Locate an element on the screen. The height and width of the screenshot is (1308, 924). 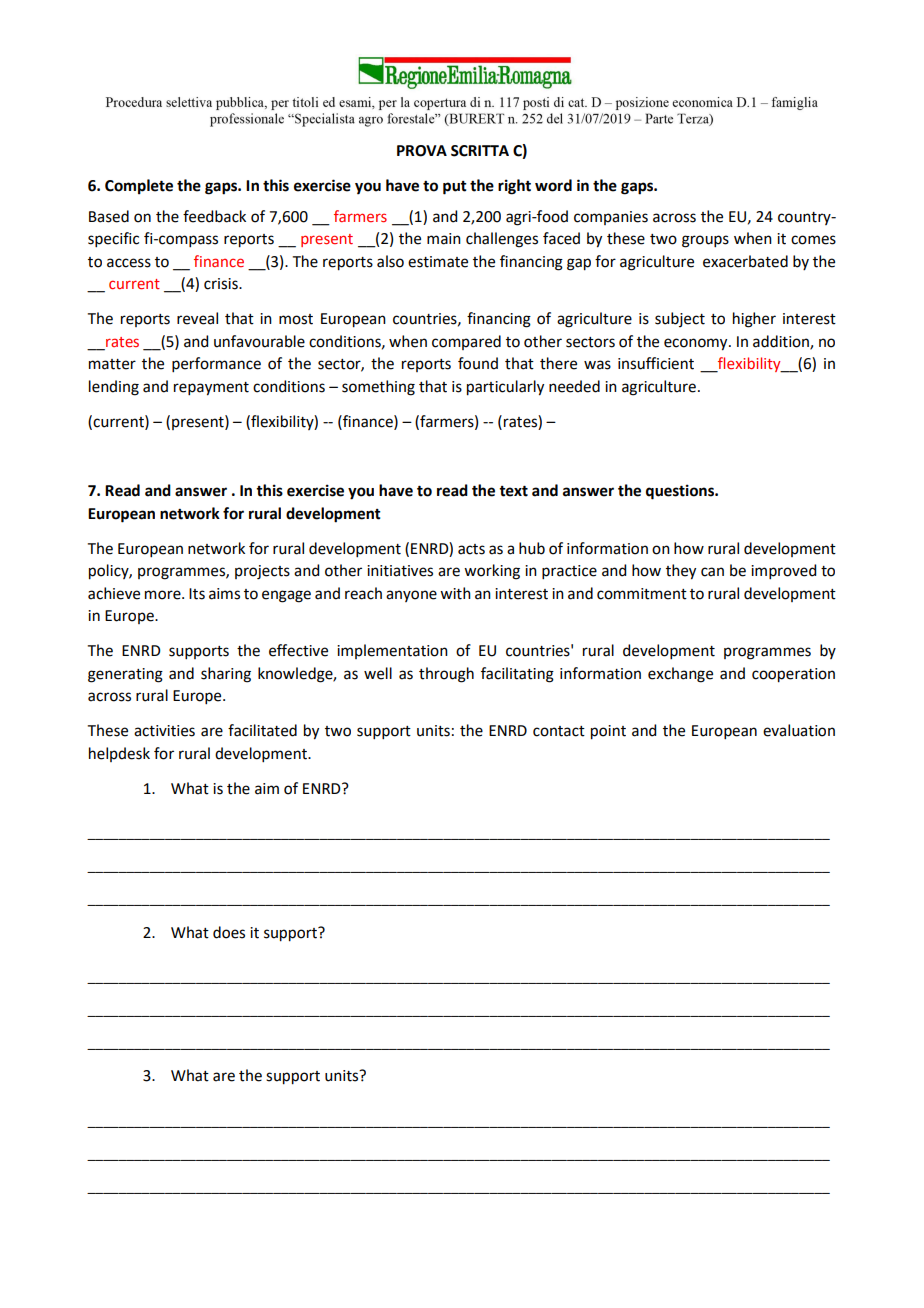
particularly is located at coordinates (505, 388).
